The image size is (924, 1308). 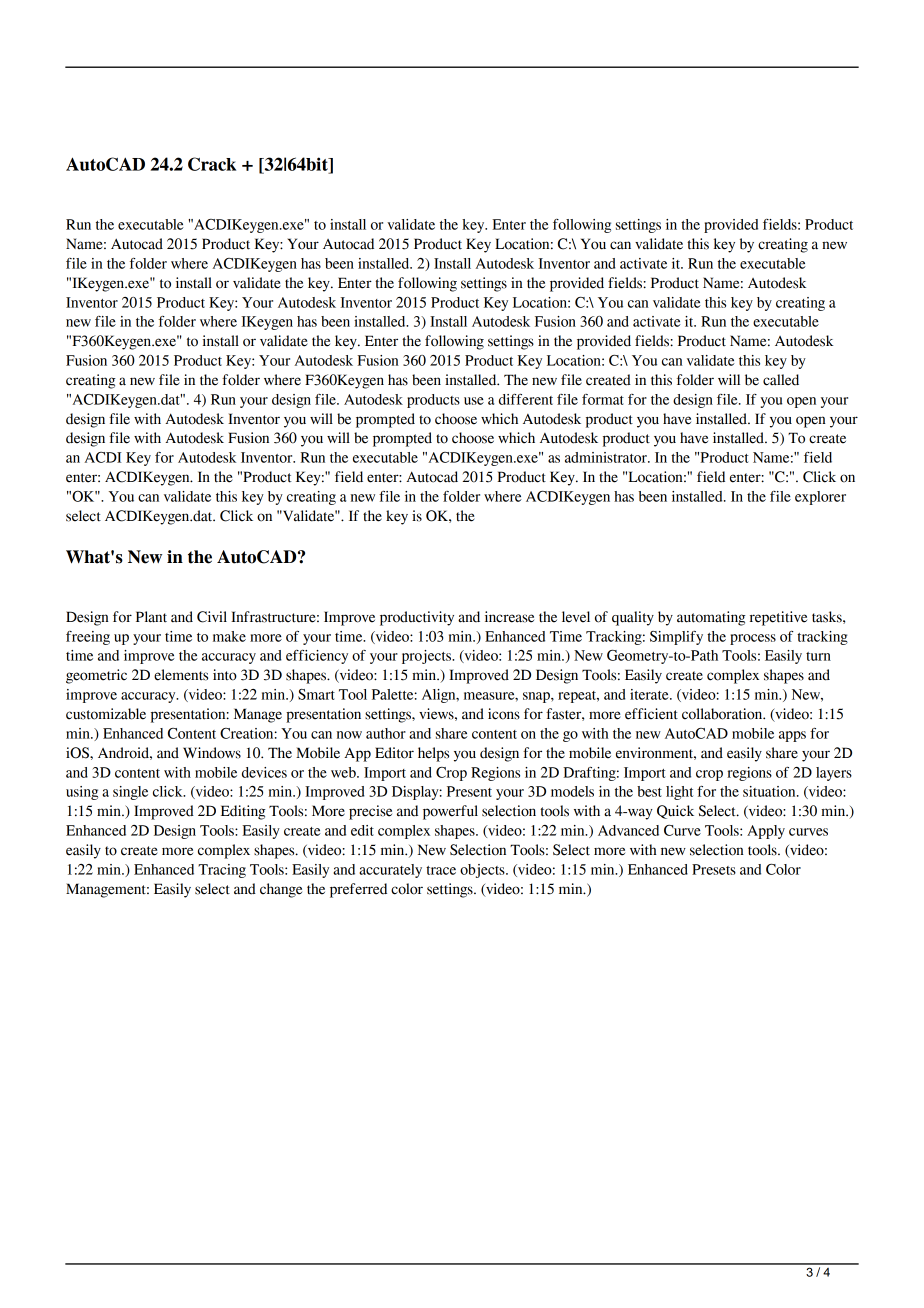 What do you see at coordinates (427, 657) in the screenshot?
I see `projects` at bounding box center [427, 657].
